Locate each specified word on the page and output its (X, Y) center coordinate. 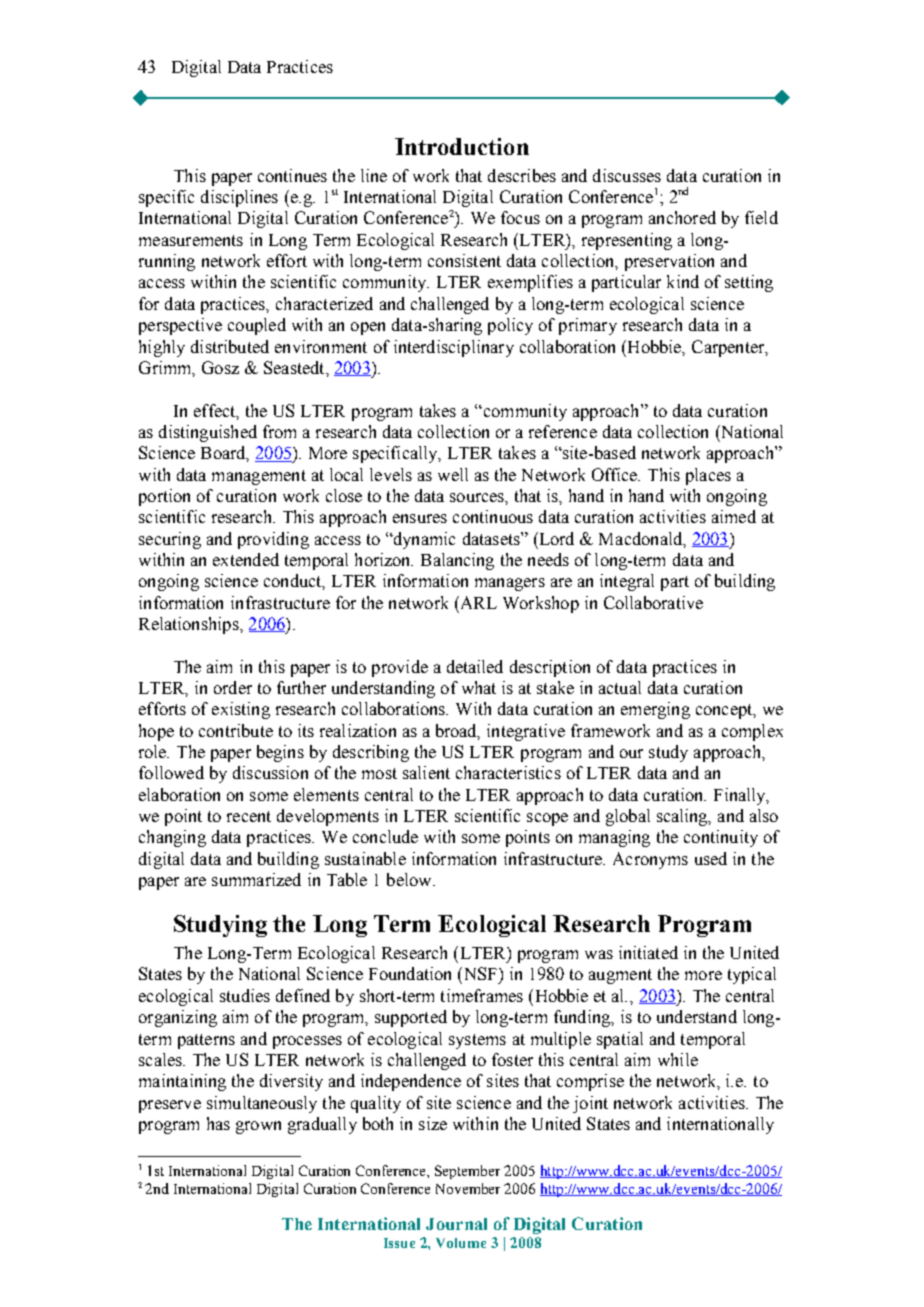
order (233, 687)
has (218, 1123)
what (479, 687)
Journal (456, 1224)
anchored (682, 217)
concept (725, 711)
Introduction (462, 146)
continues (292, 175)
